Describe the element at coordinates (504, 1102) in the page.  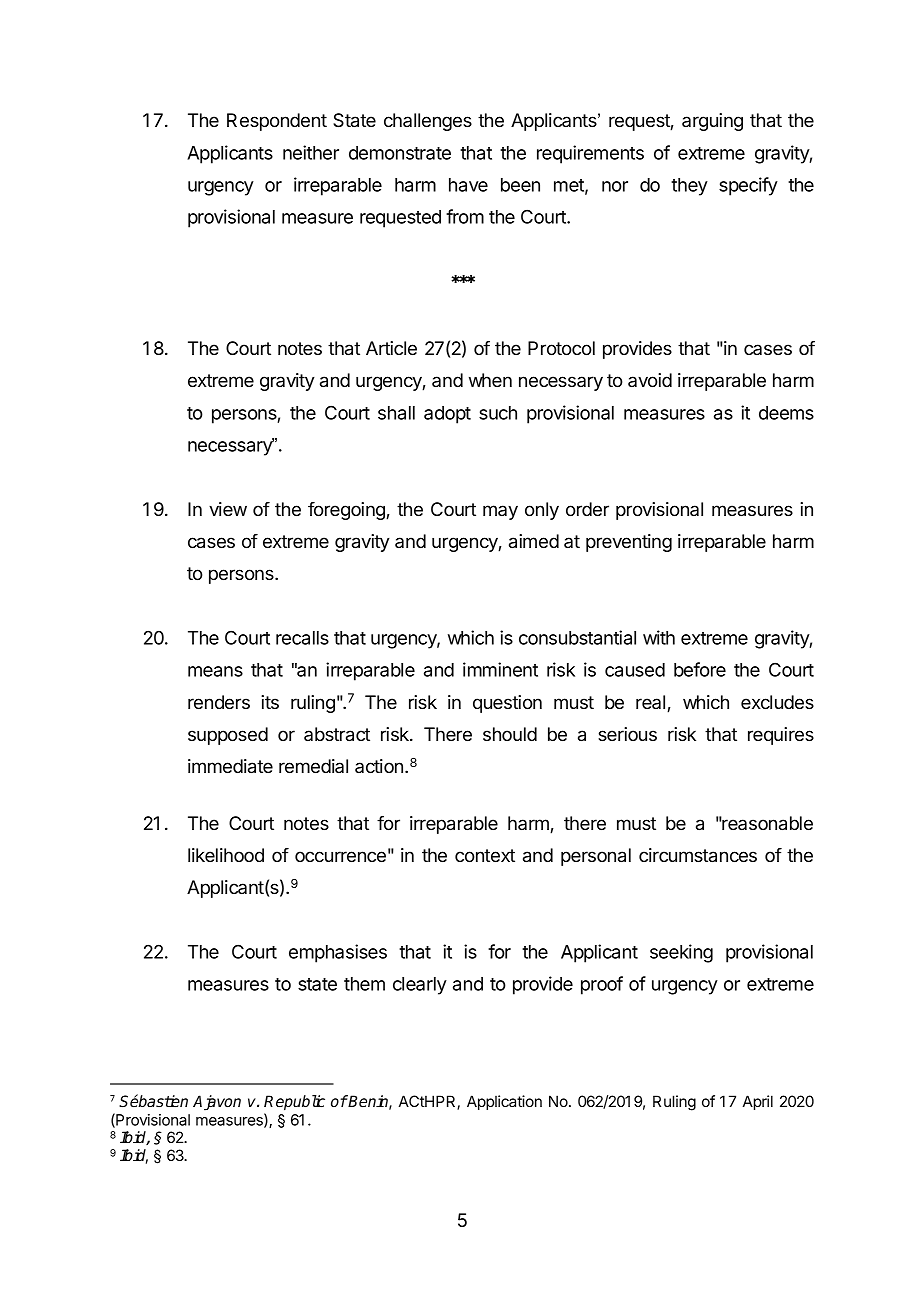
I see `Application` at that location.
